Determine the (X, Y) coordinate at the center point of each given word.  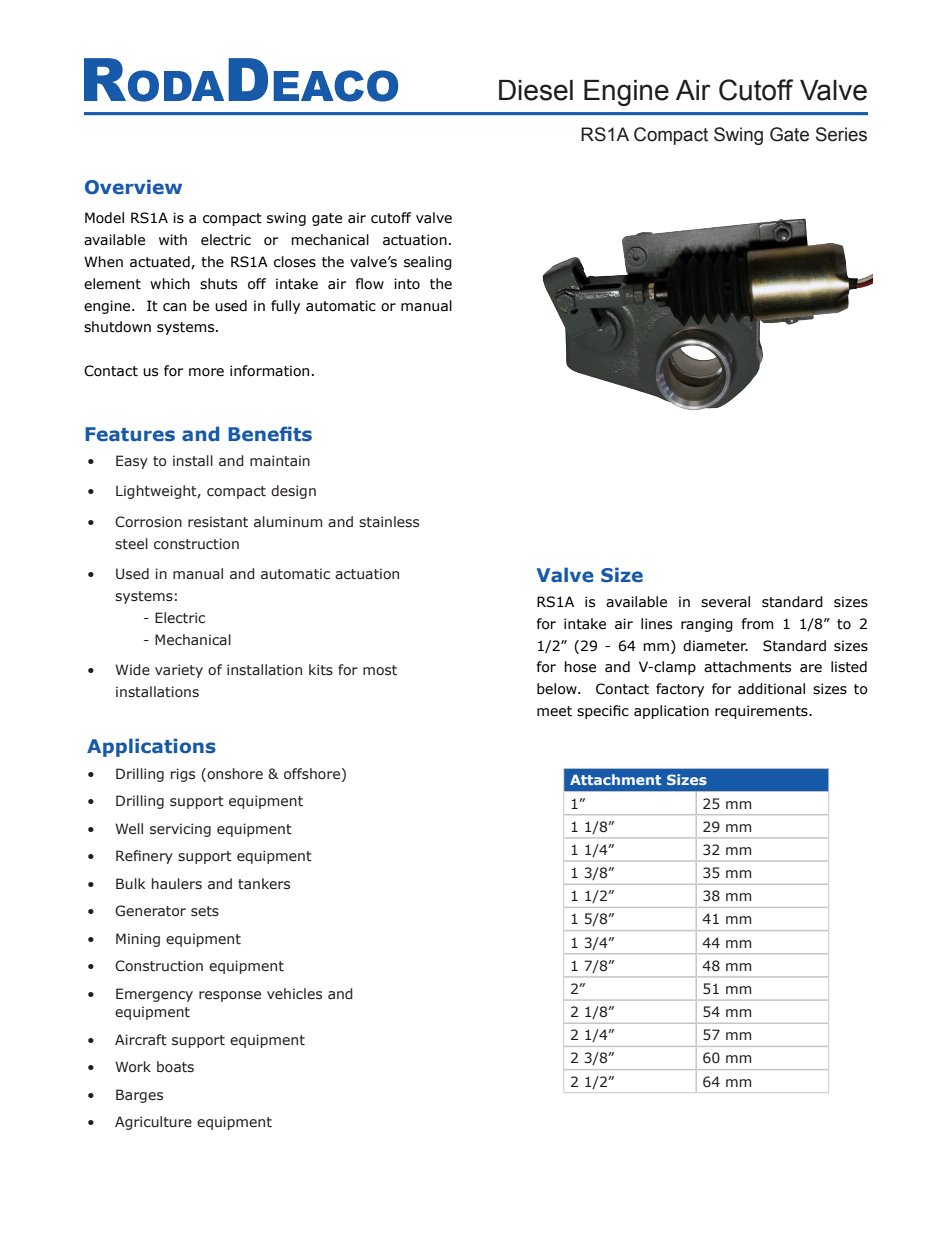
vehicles (294, 994)
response (230, 996)
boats (175, 1067)
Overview (133, 187)
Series (841, 134)
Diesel (536, 90)
